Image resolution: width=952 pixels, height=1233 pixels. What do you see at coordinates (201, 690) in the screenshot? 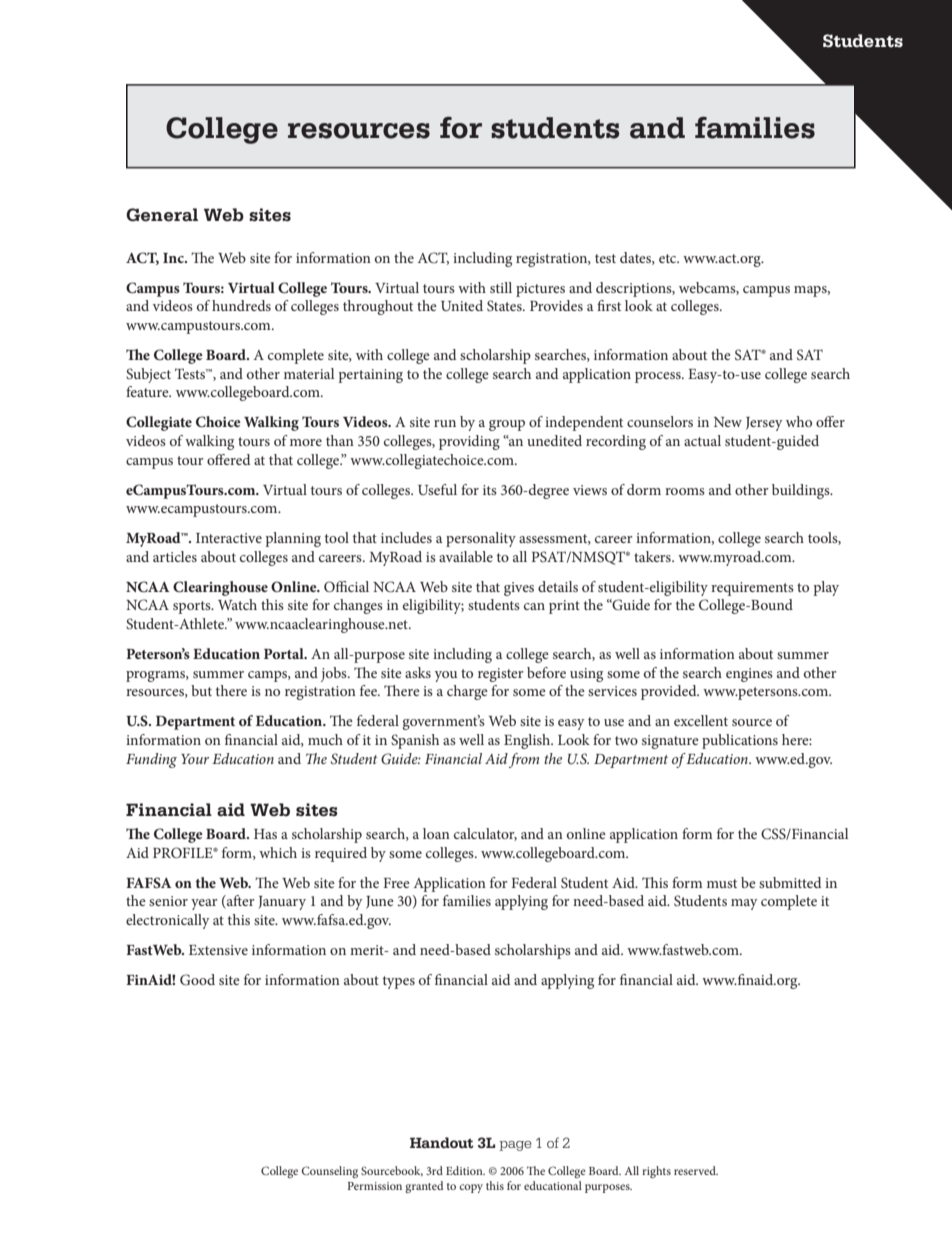
I see `but` at bounding box center [201, 690].
